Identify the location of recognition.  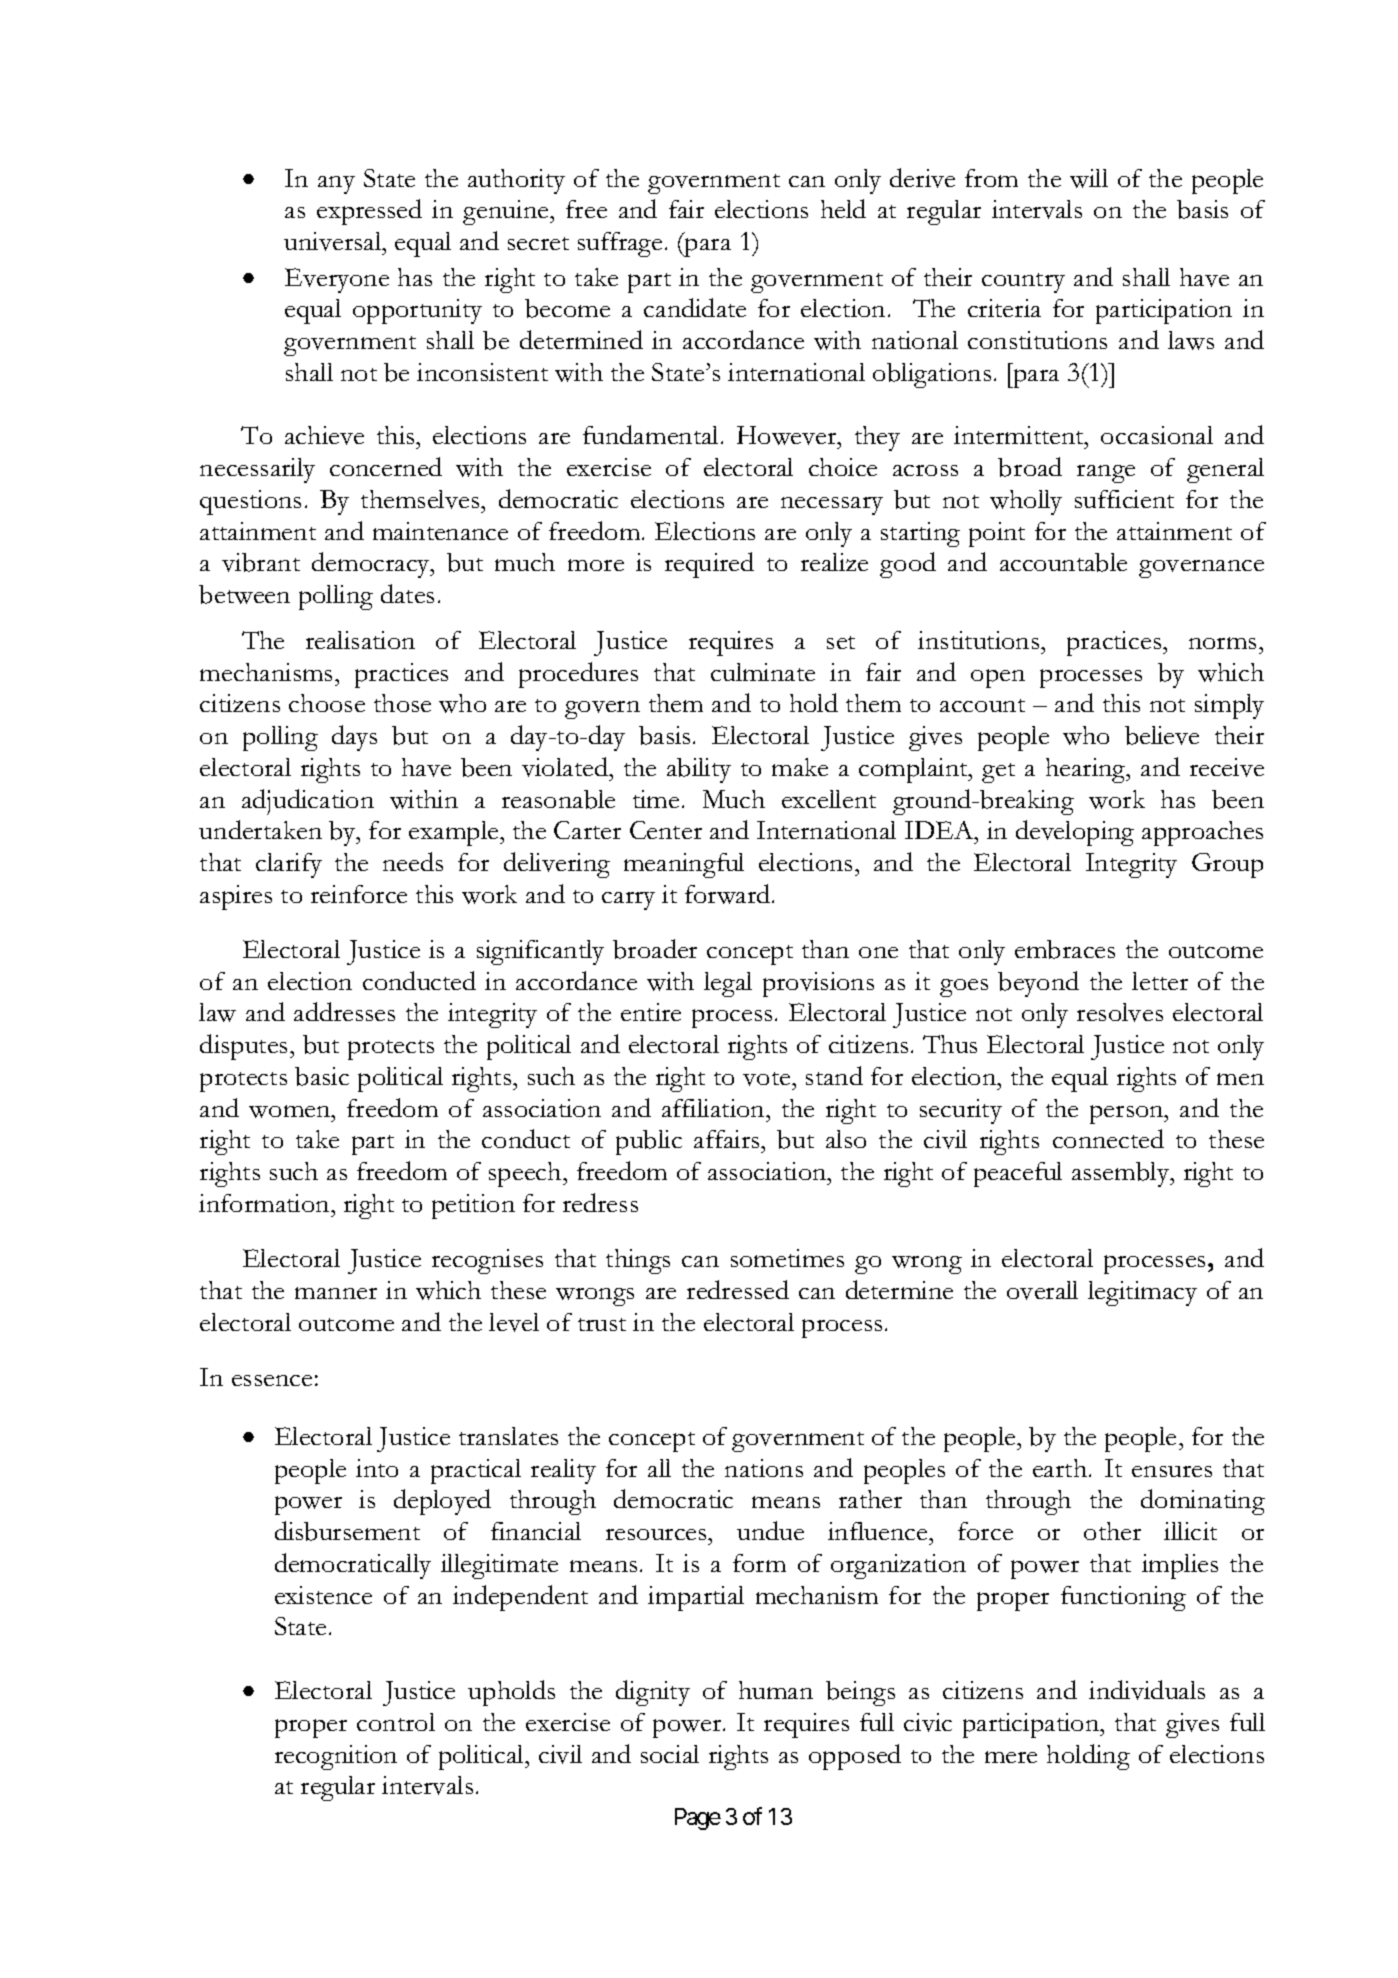
(336, 1757).
